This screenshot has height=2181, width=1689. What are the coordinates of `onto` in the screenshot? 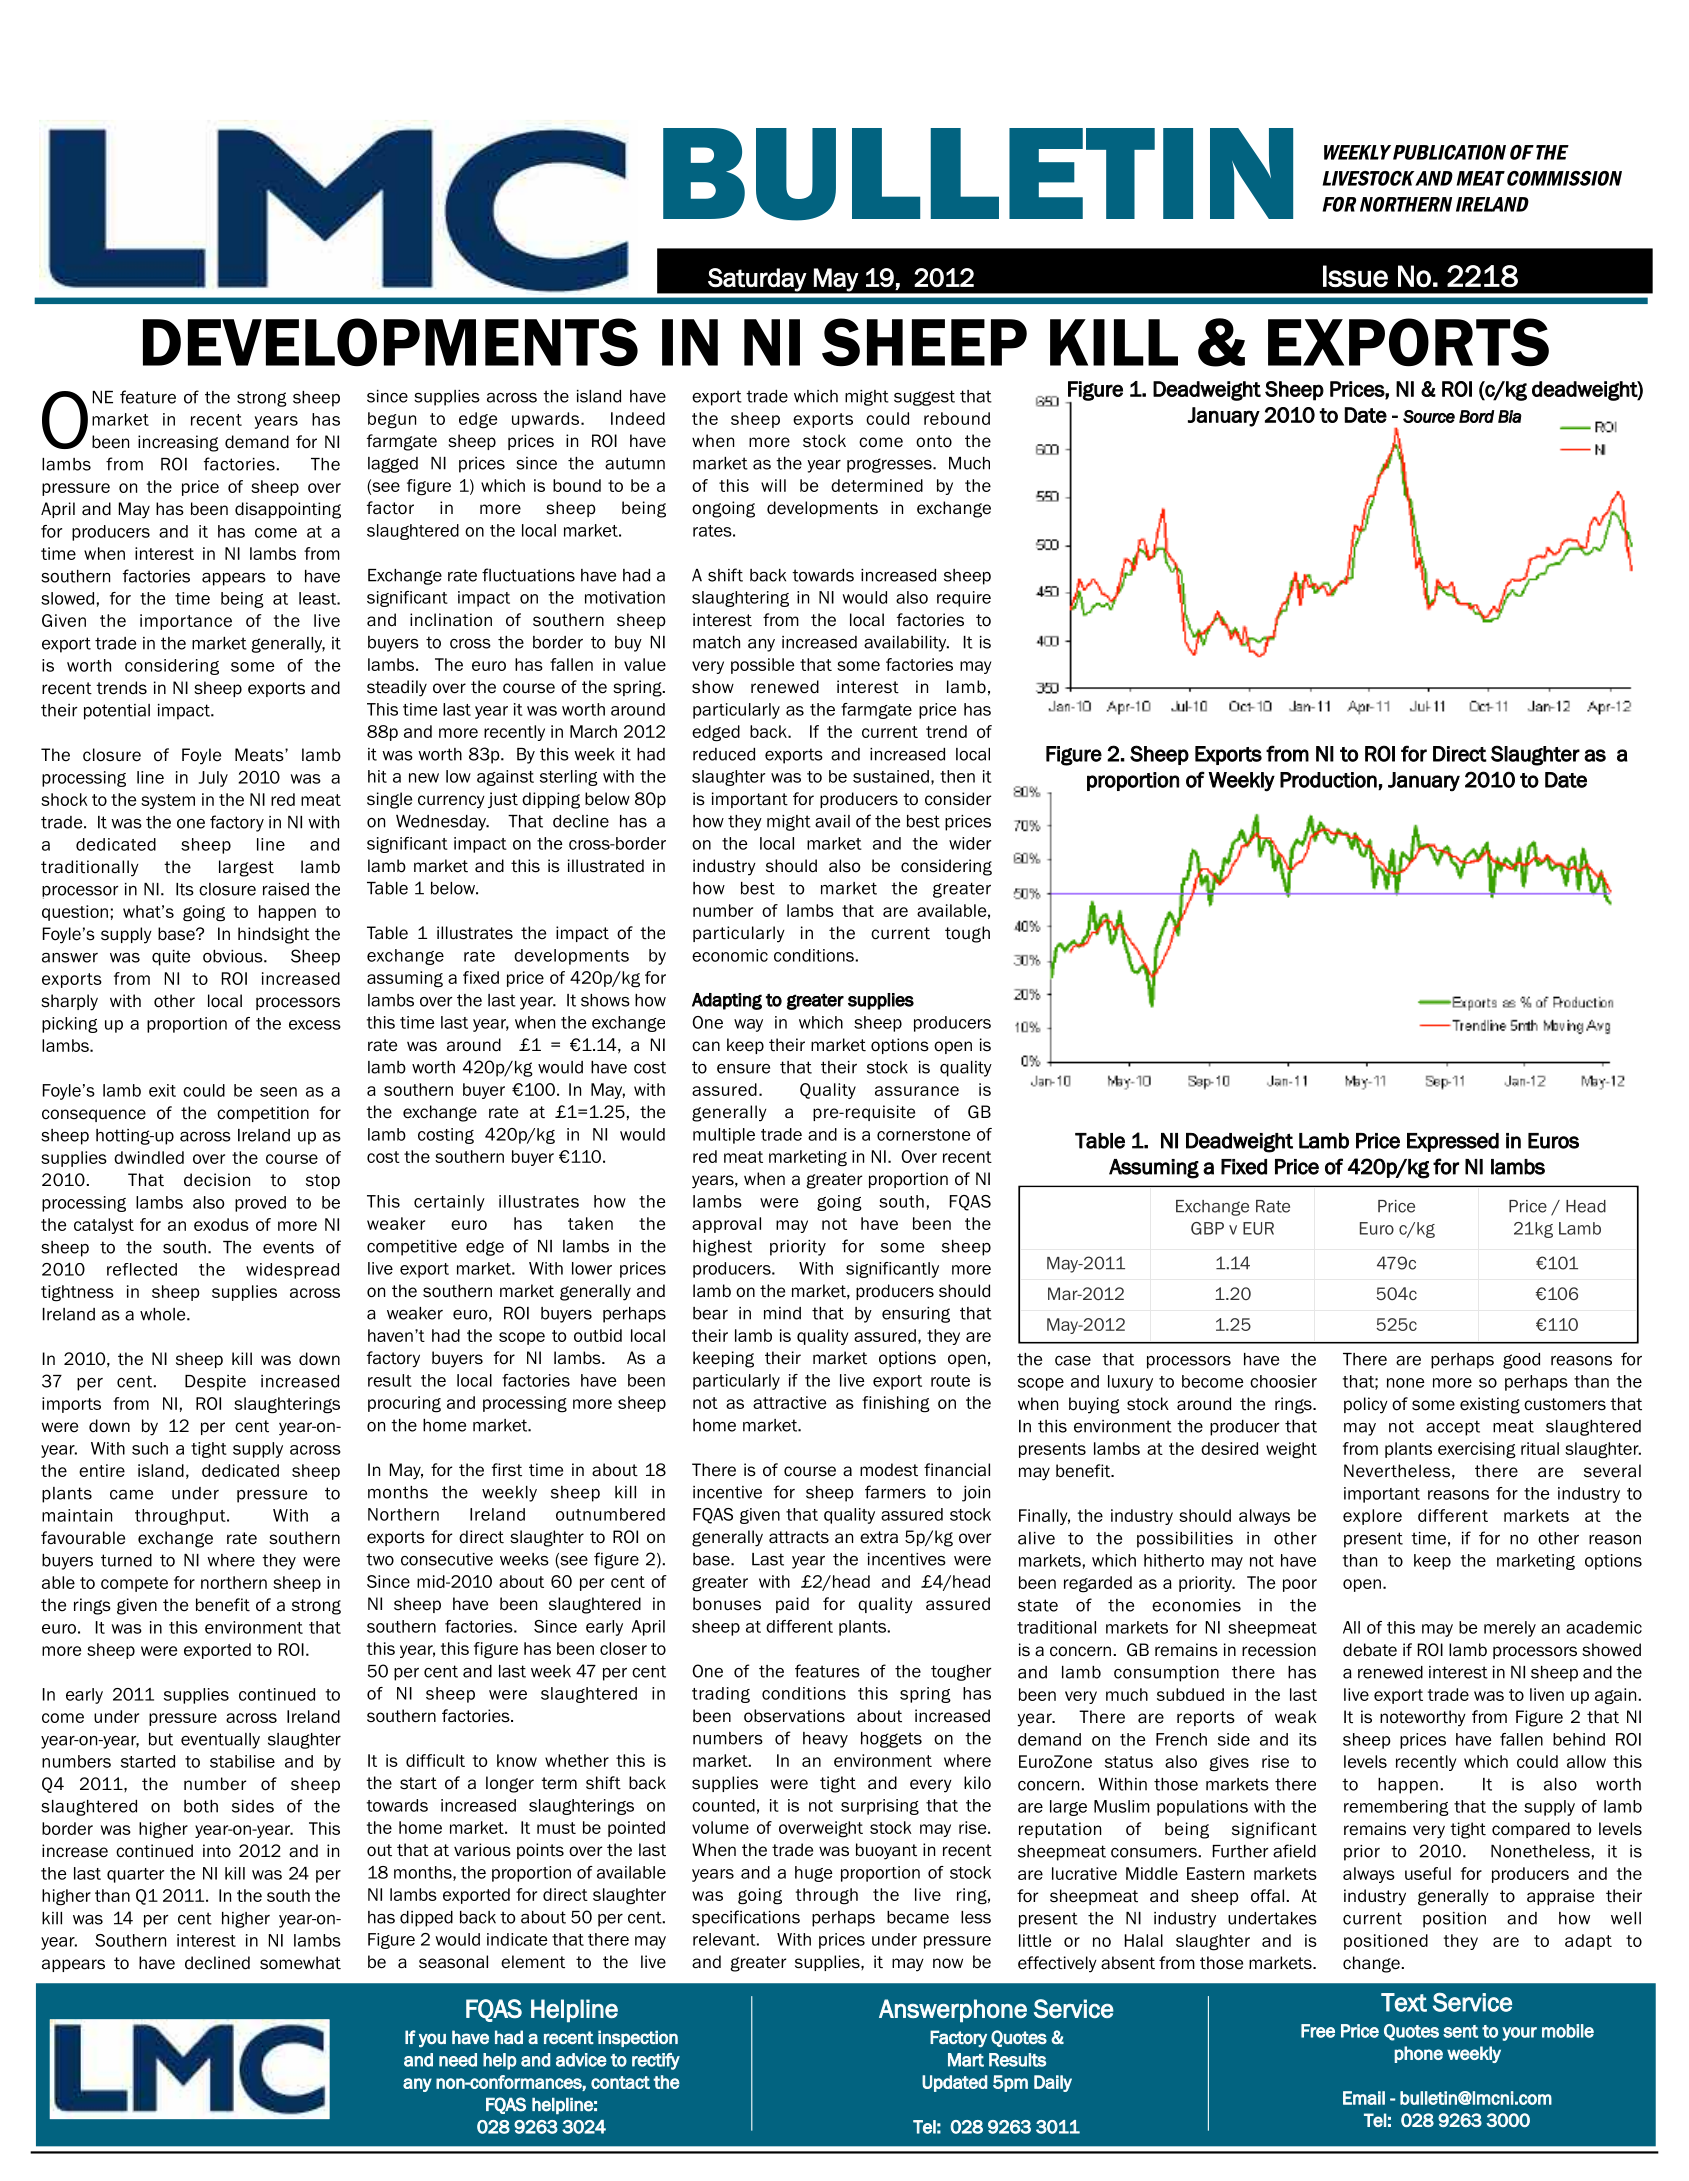 It's located at (934, 441).
